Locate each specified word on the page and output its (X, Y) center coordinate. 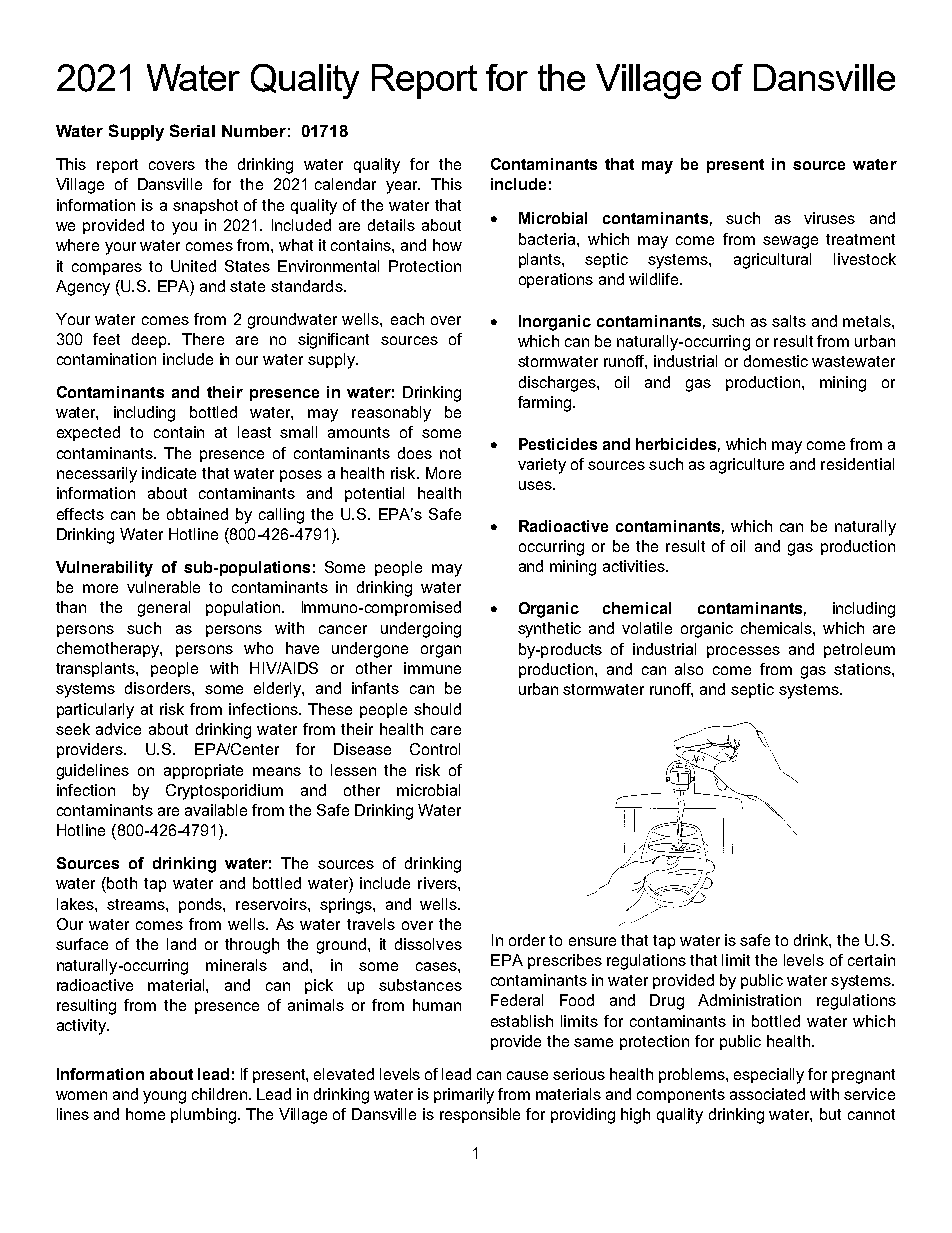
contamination (106, 359)
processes (743, 652)
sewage (790, 242)
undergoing (421, 630)
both (122, 883)
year (403, 187)
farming (546, 404)
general (164, 609)
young (164, 1097)
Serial (192, 130)
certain (871, 960)
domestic (776, 361)
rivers (438, 883)
